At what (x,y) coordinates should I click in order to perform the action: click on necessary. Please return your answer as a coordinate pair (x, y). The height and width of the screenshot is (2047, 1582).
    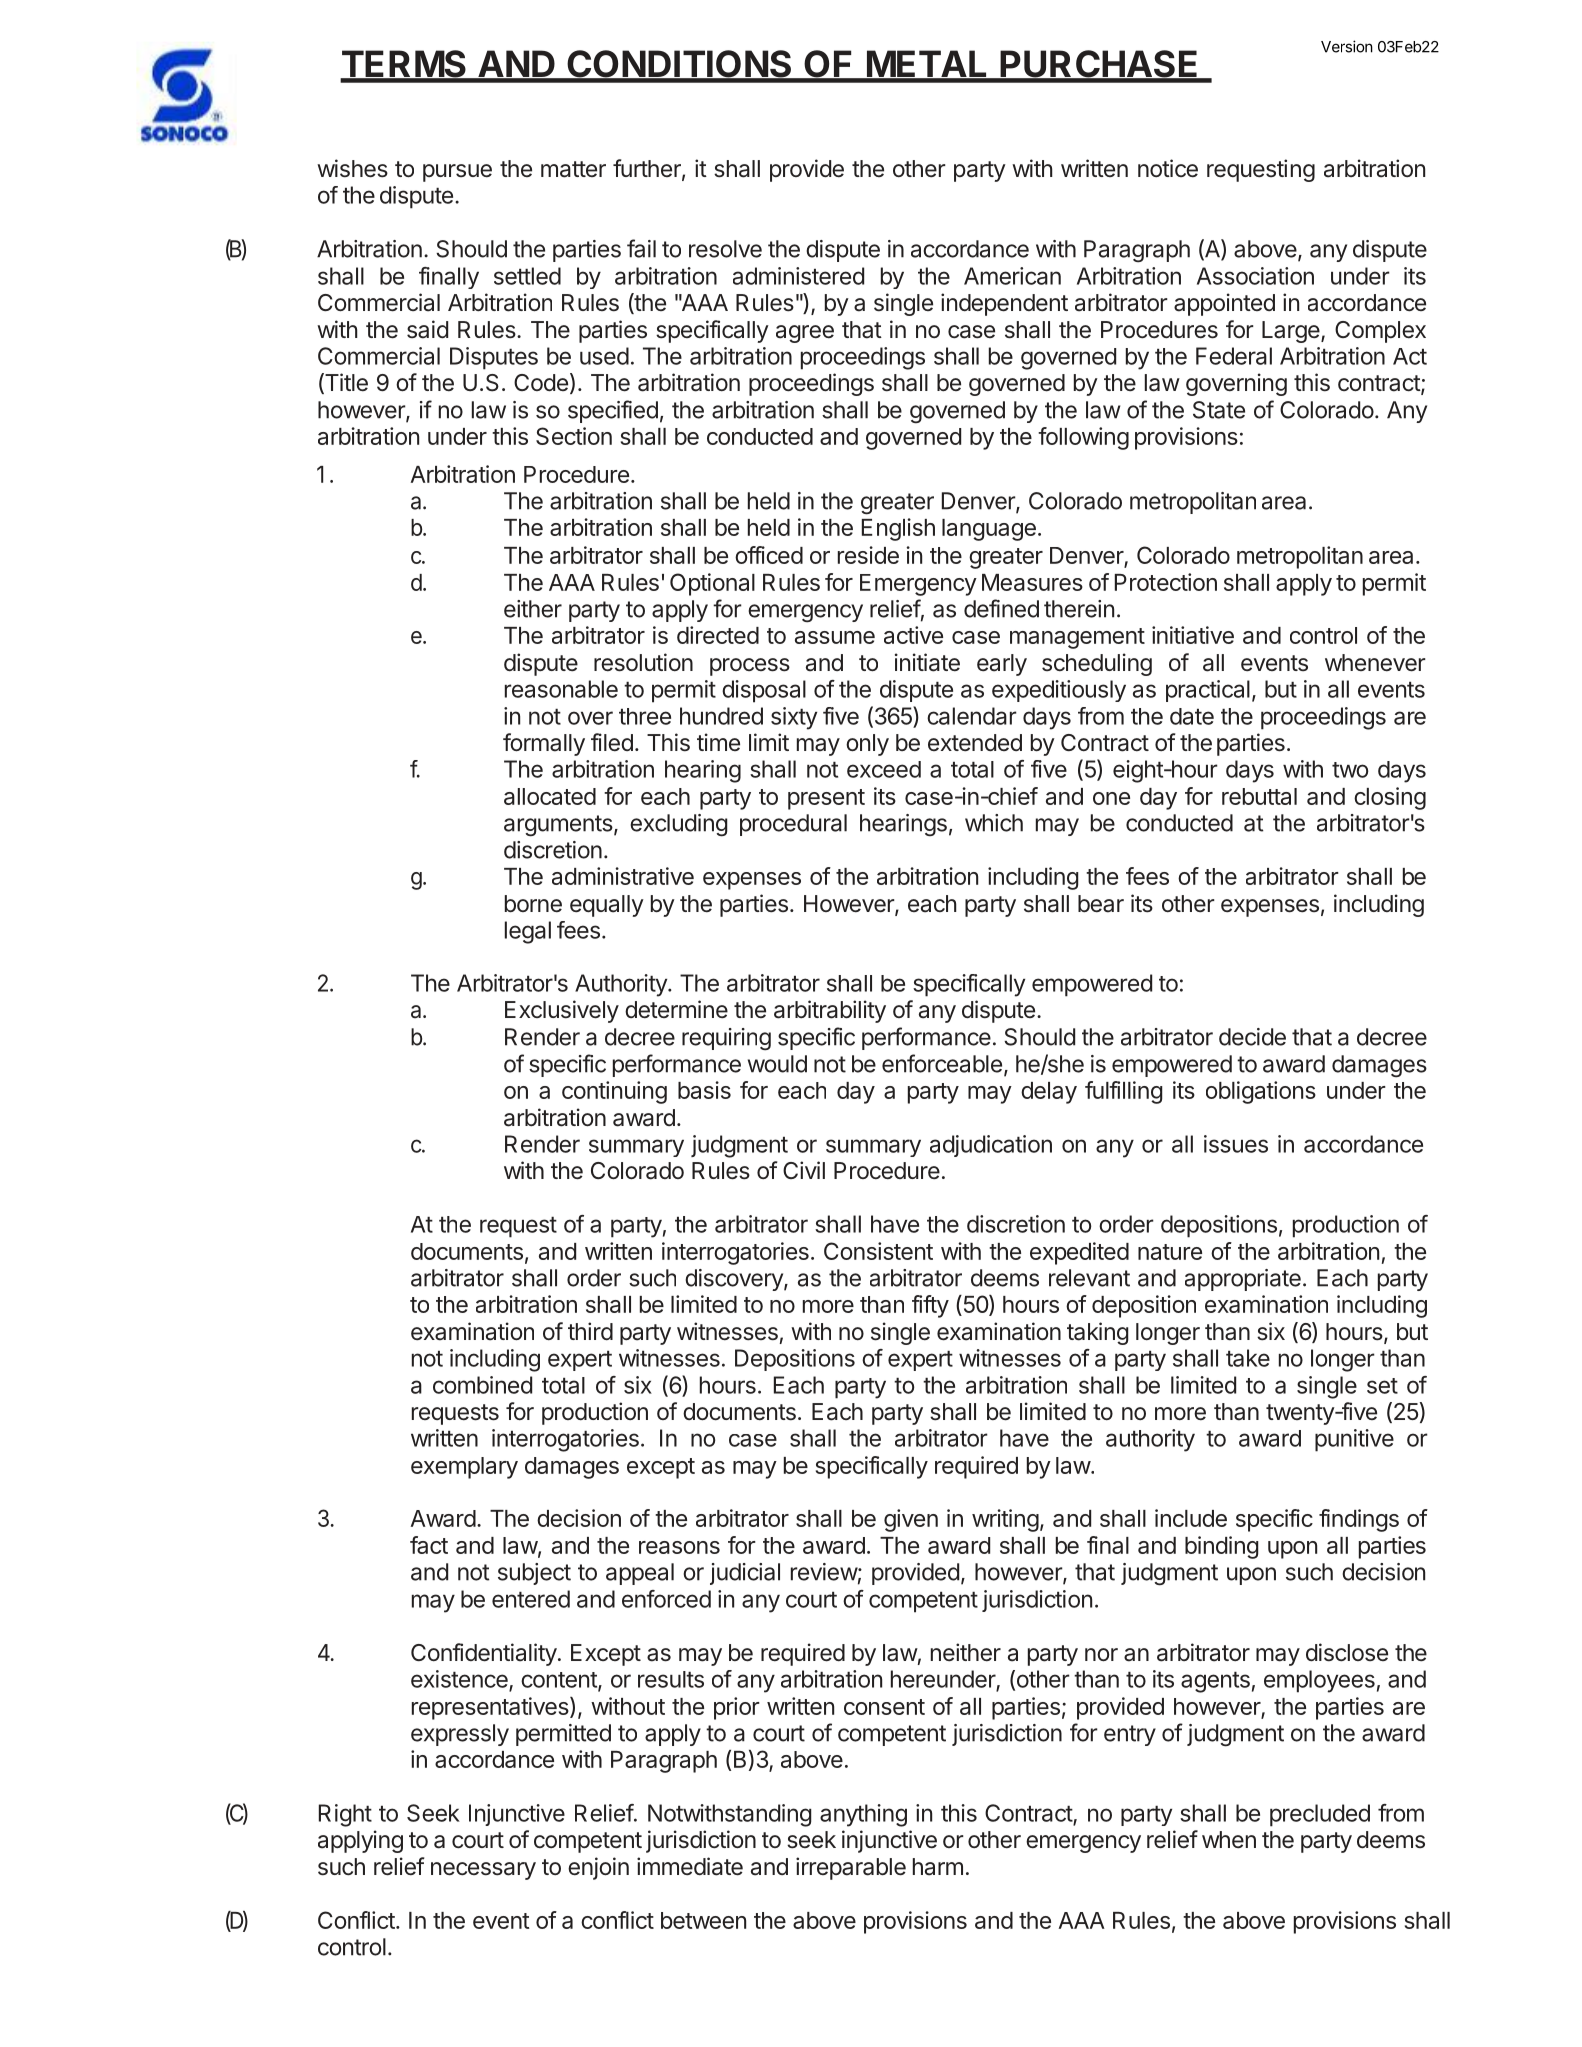
    Looking at the image, I should click on (483, 1871).
